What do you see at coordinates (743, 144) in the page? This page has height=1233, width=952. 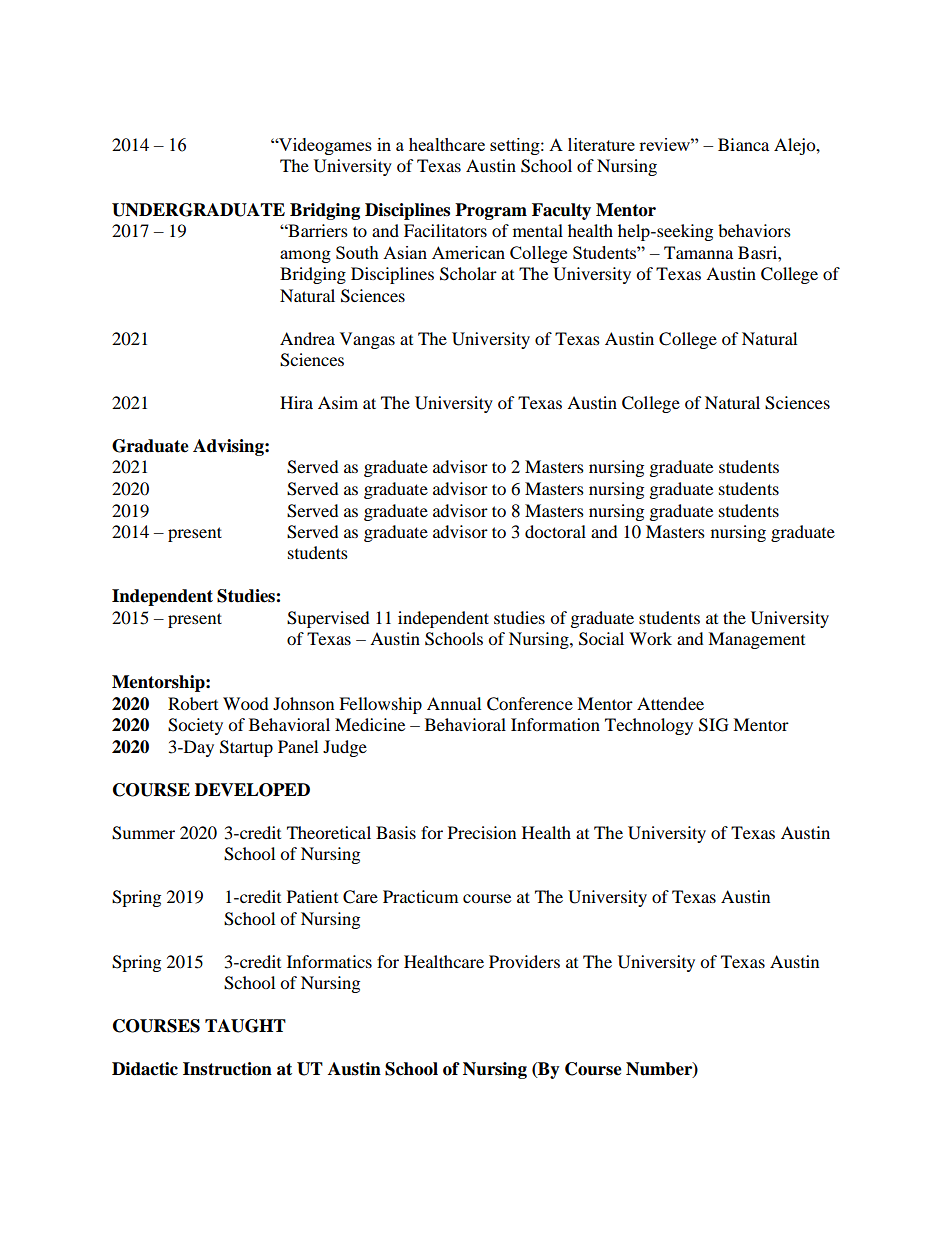 I see `Bianca` at bounding box center [743, 144].
